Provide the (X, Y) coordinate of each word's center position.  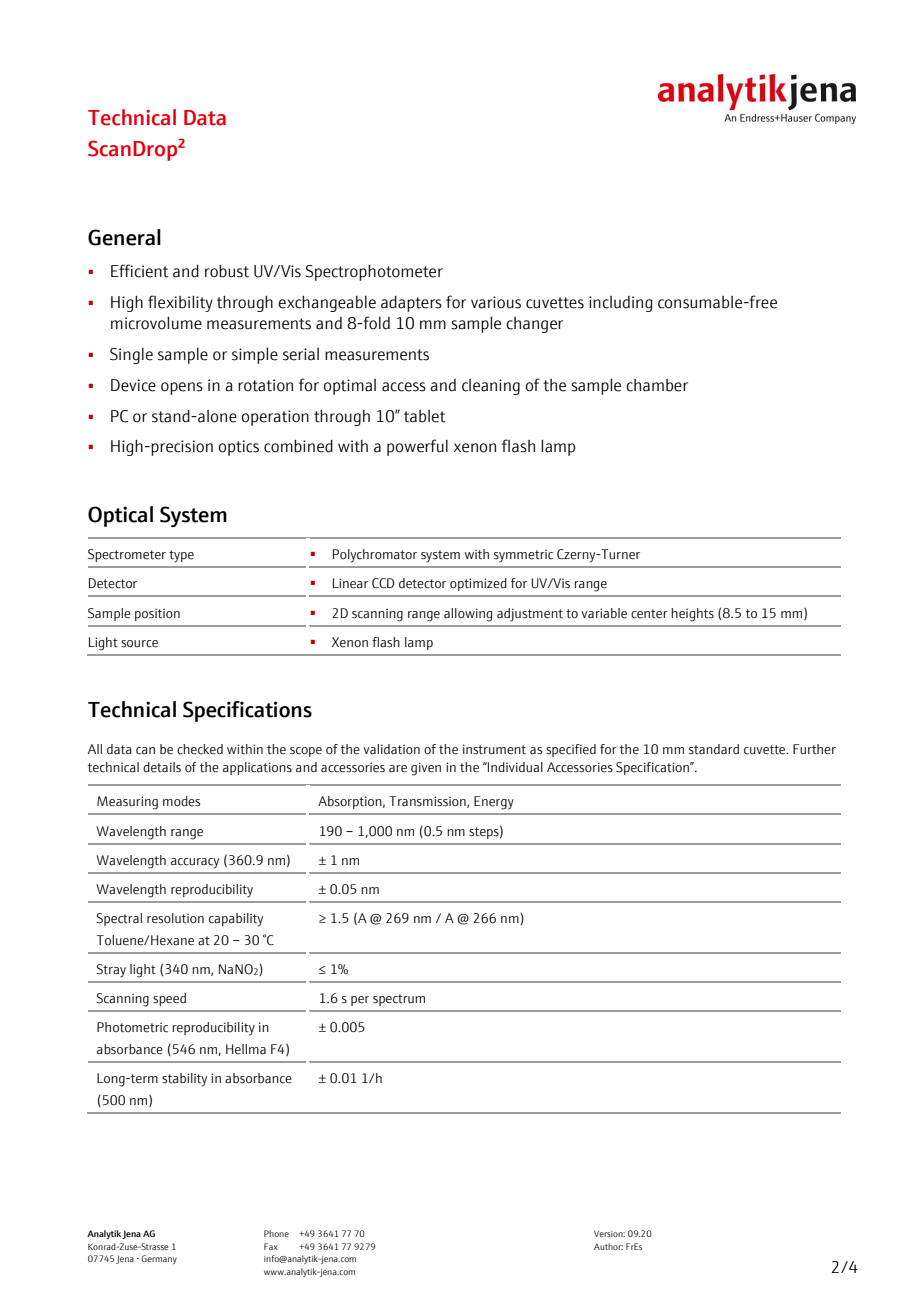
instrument (494, 749)
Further (814, 749)
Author (608, 1246)
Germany (159, 1259)
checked (200, 749)
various (496, 302)
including (621, 304)
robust (227, 271)
